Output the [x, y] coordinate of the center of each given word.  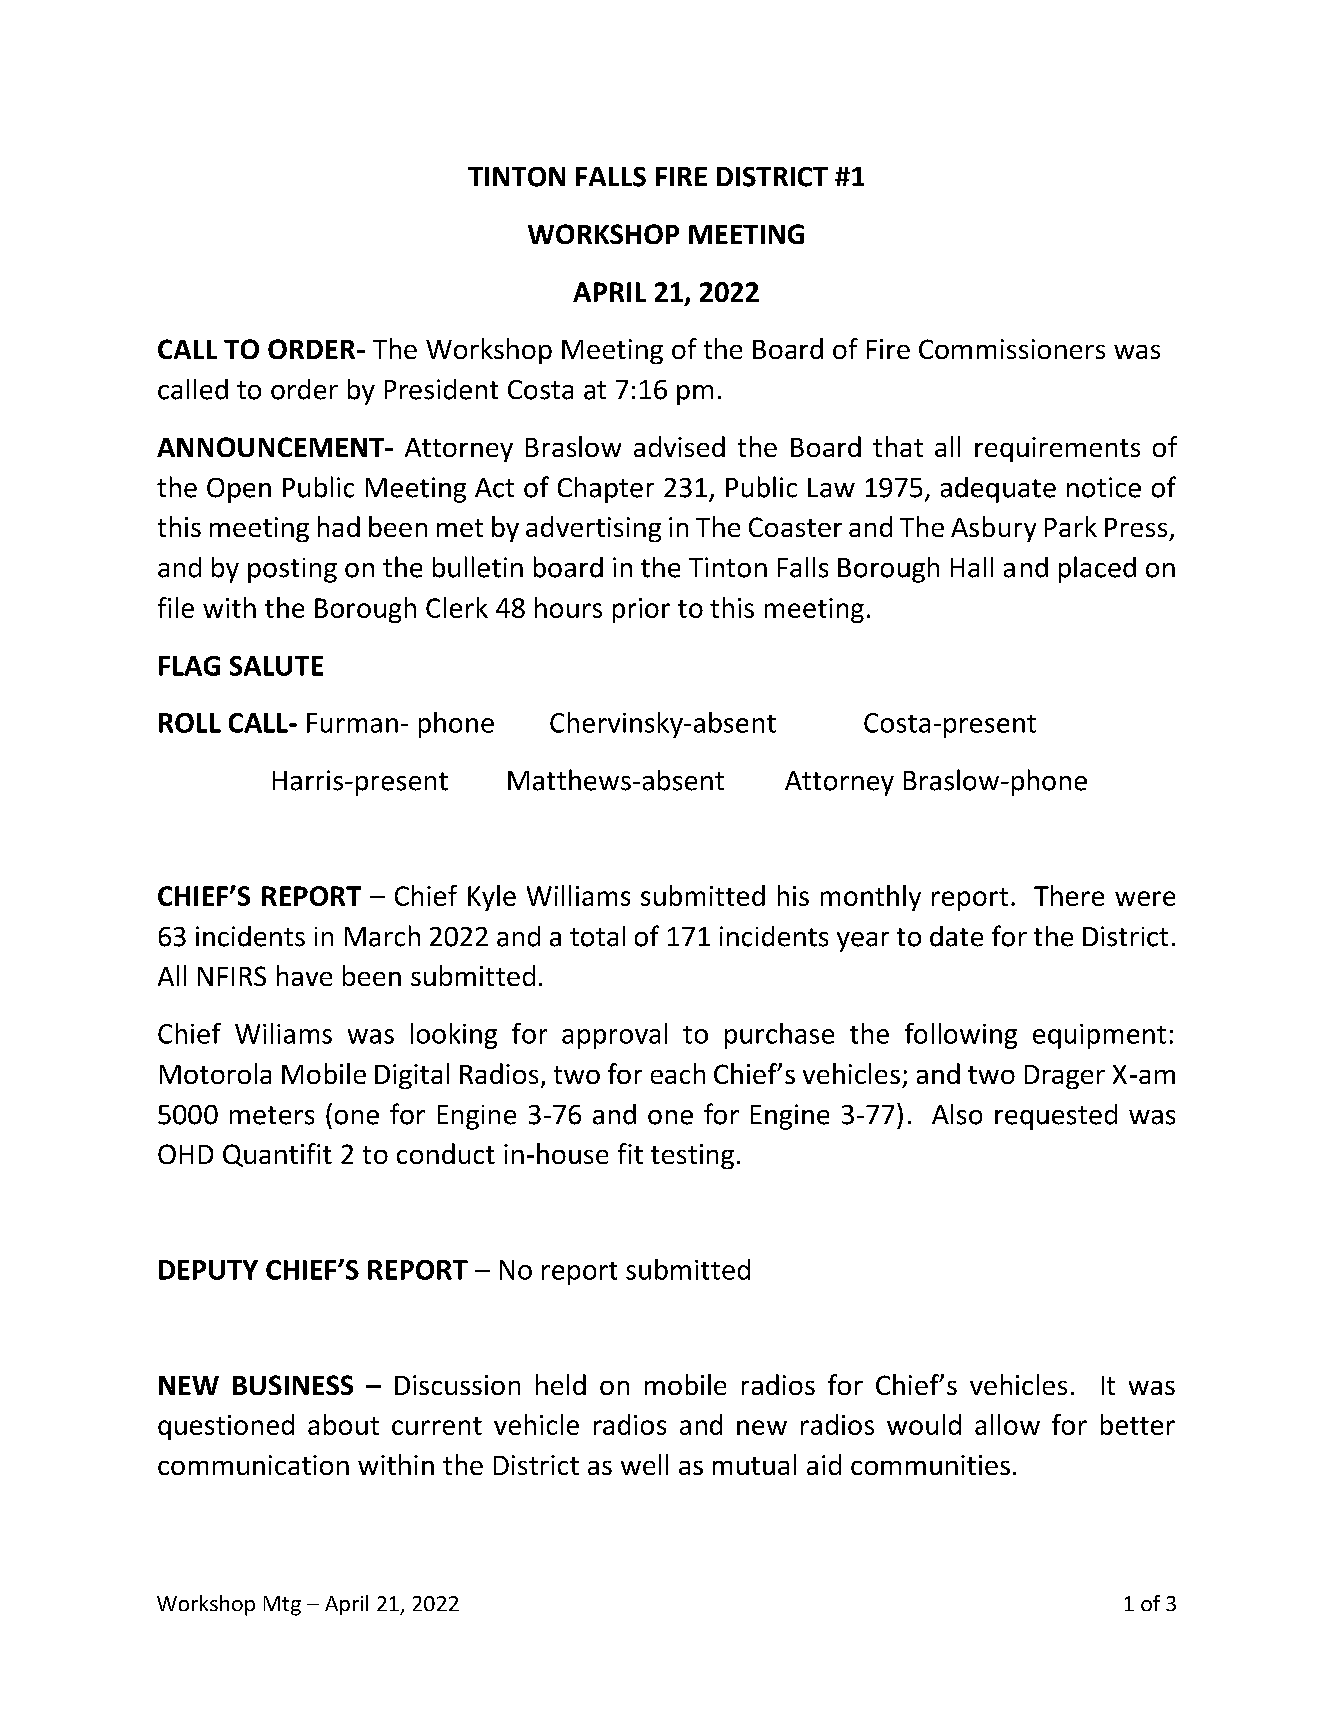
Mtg [282, 1606]
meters [272, 1115]
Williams [578, 895]
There [1069, 895]
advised [679, 446]
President [441, 389]
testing [692, 1156]
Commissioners [1012, 349]
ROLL [190, 723]
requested [1056, 1117]
